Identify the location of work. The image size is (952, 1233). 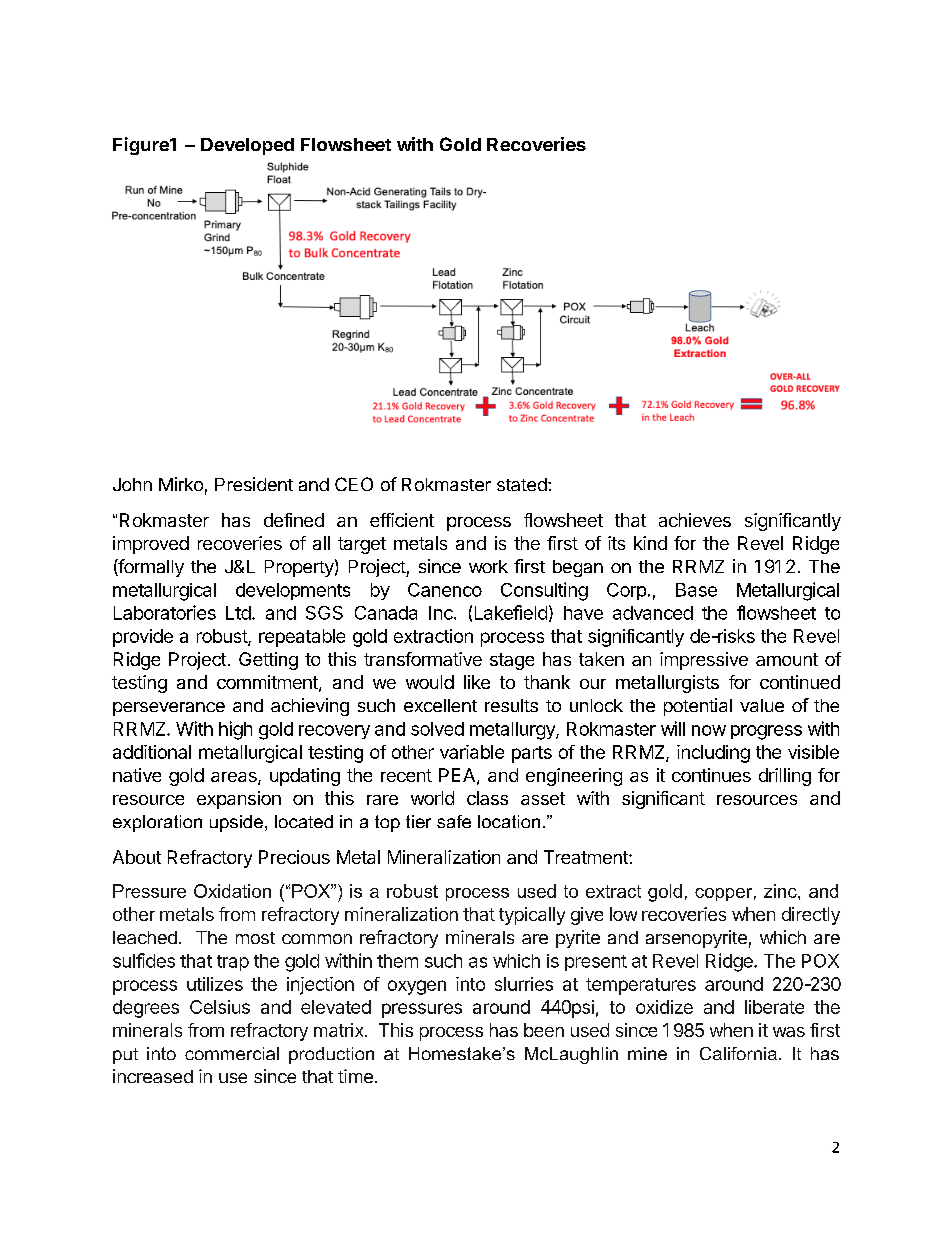
(488, 566).
